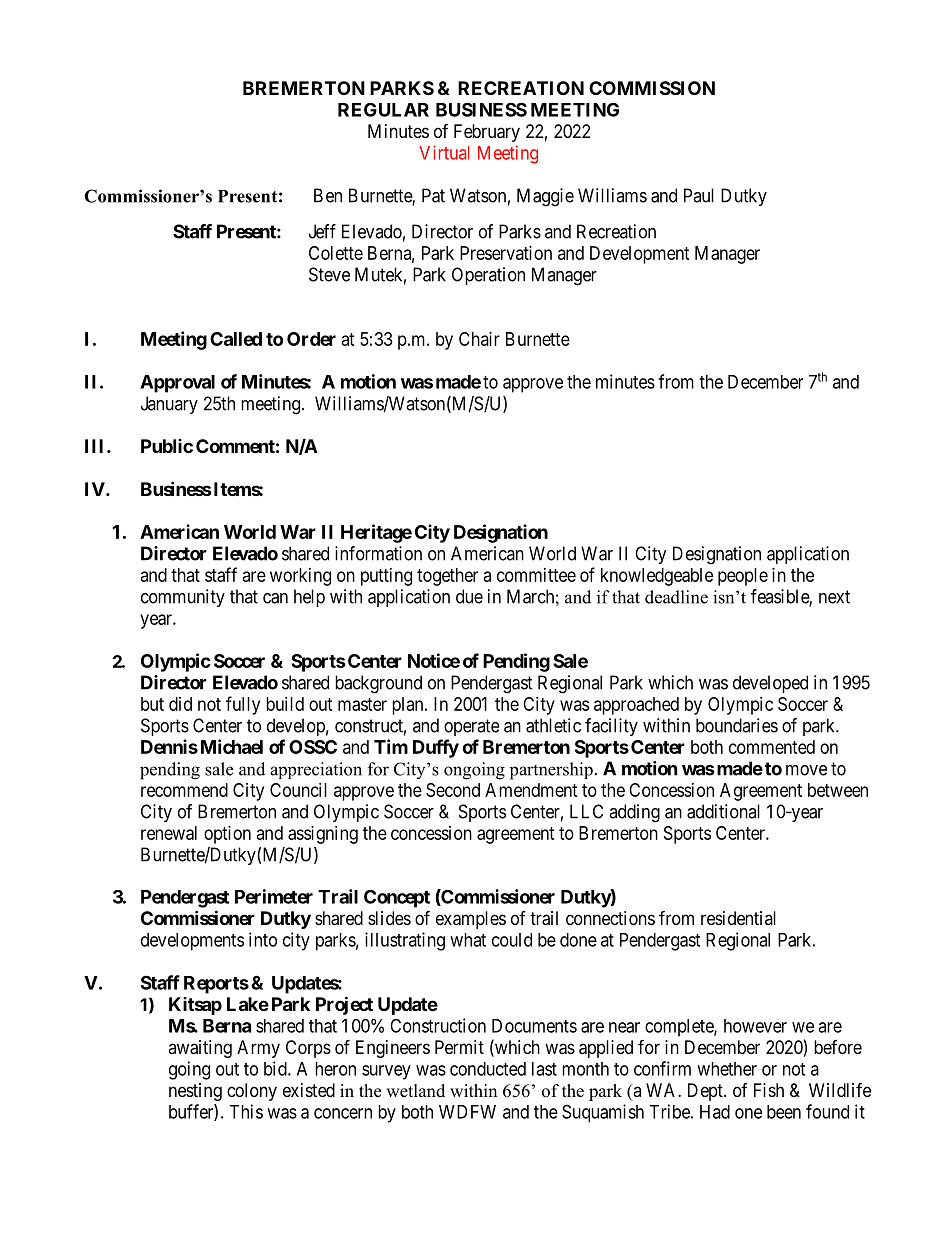 Image resolution: width=952 pixels, height=1233 pixels. What do you see at coordinates (184, 790) in the screenshot?
I see `recommend` at bounding box center [184, 790].
